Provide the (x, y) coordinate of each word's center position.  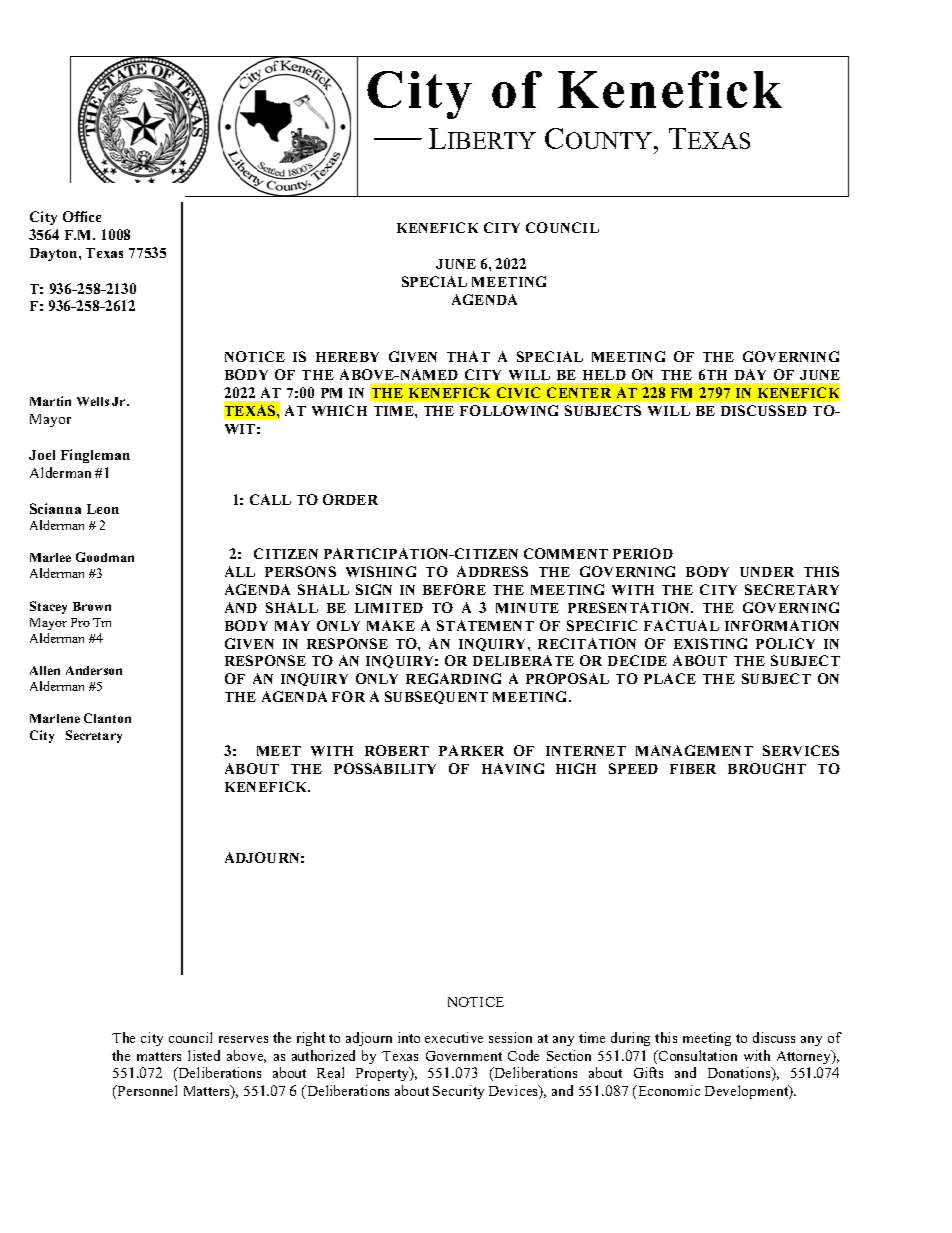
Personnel (146, 1092)
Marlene (55, 718)
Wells (93, 401)
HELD (604, 375)
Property (383, 1074)
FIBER (693, 769)
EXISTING (710, 643)
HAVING (513, 768)
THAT (468, 356)
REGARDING (453, 678)
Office (82, 216)
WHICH (339, 410)
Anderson (94, 670)
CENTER (579, 392)
